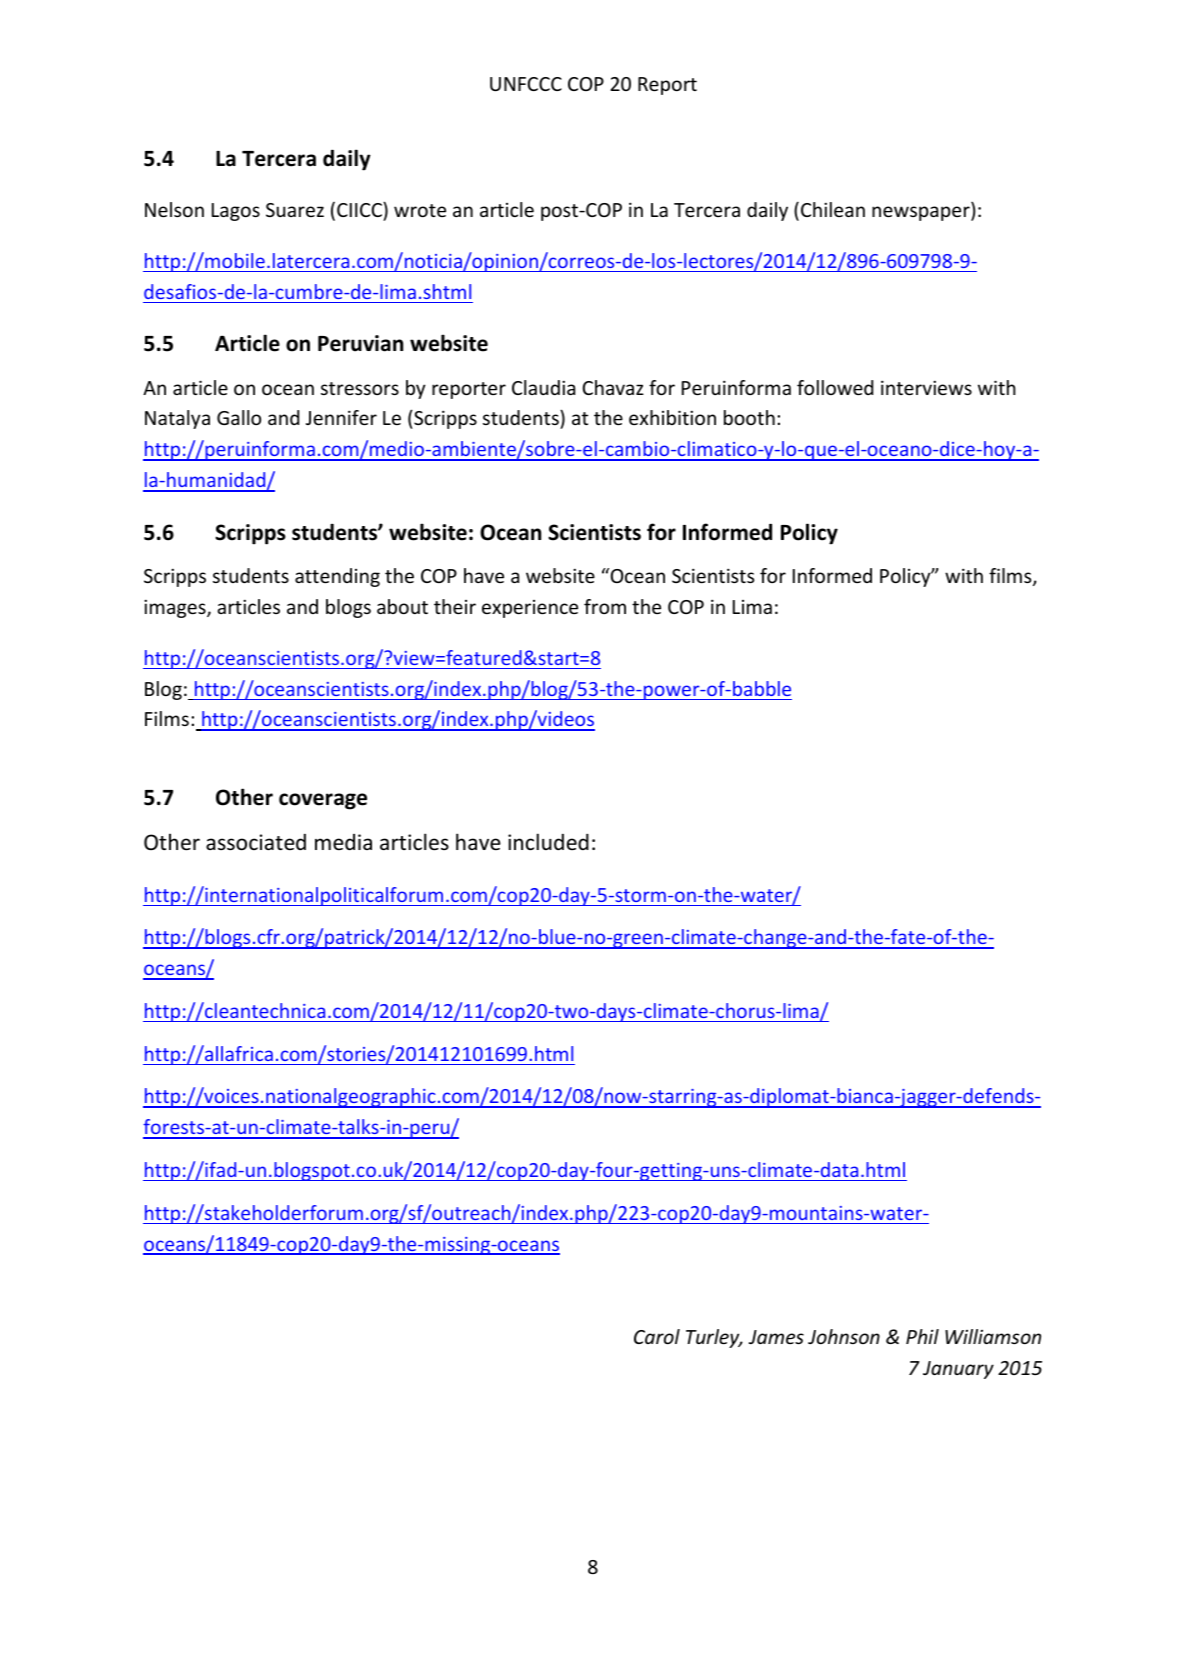 This screenshot has height=1678, width=1186. I want to click on Phil, so click(922, 1336).
